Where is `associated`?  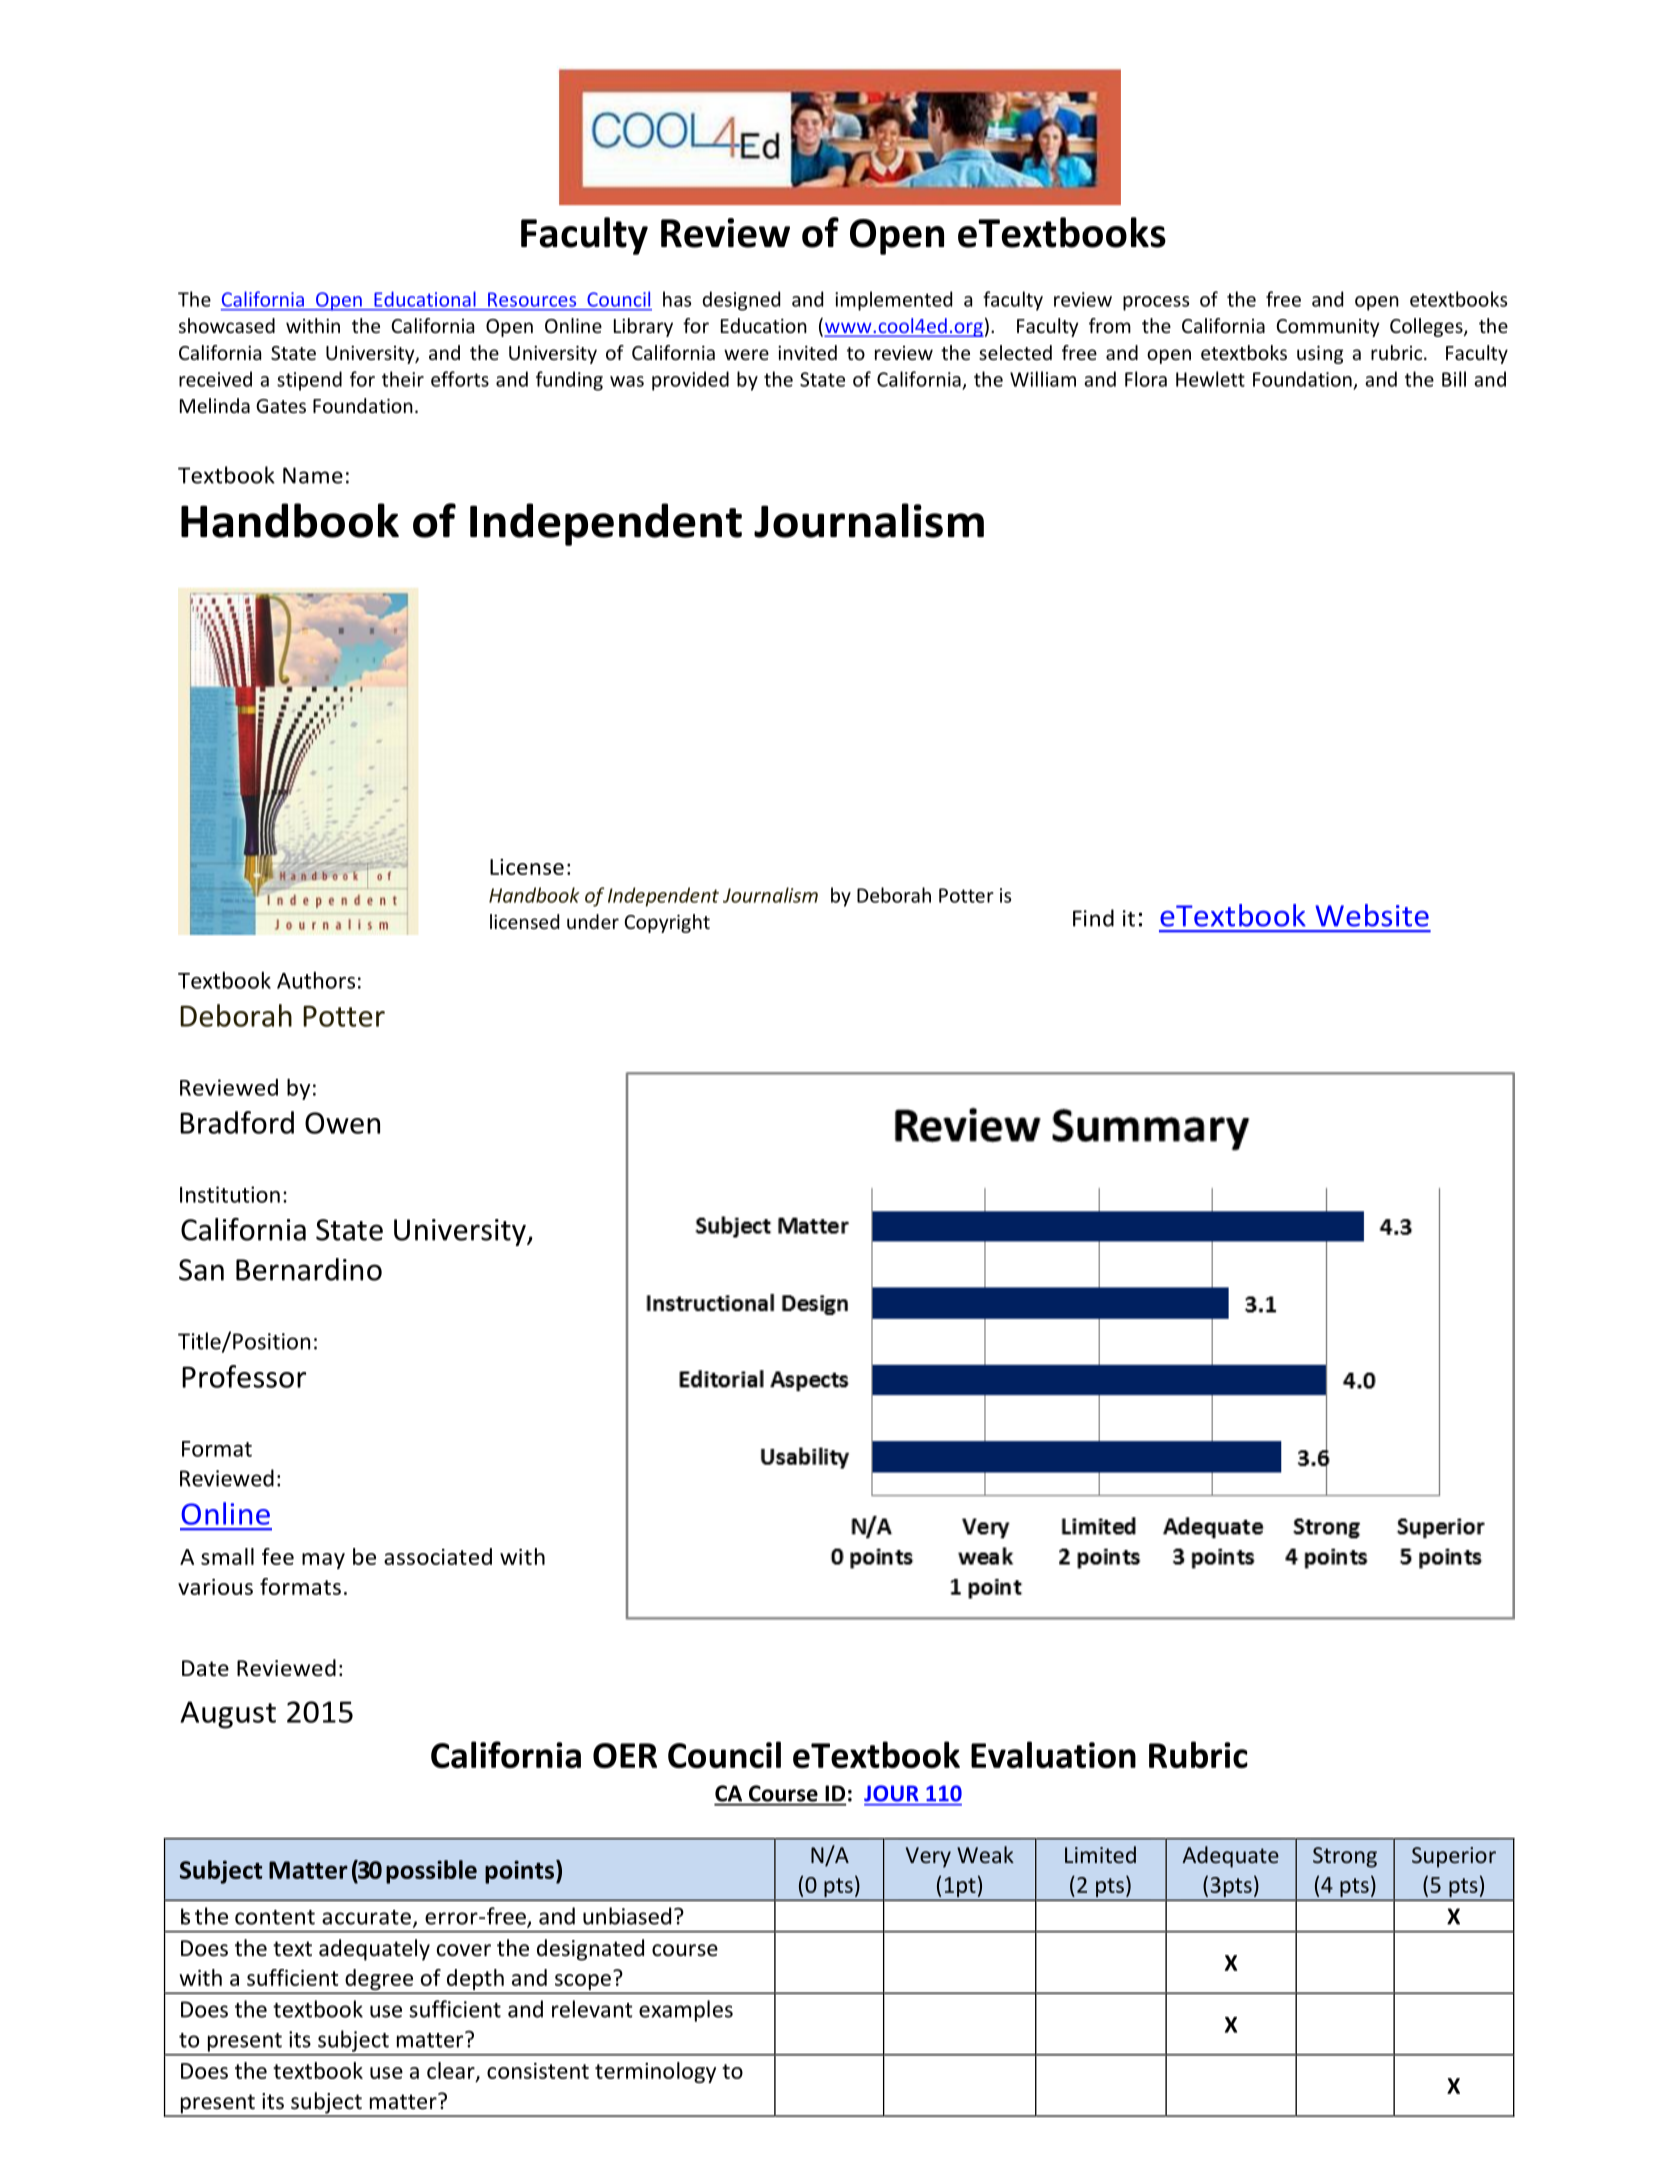 associated is located at coordinates (438, 1556).
